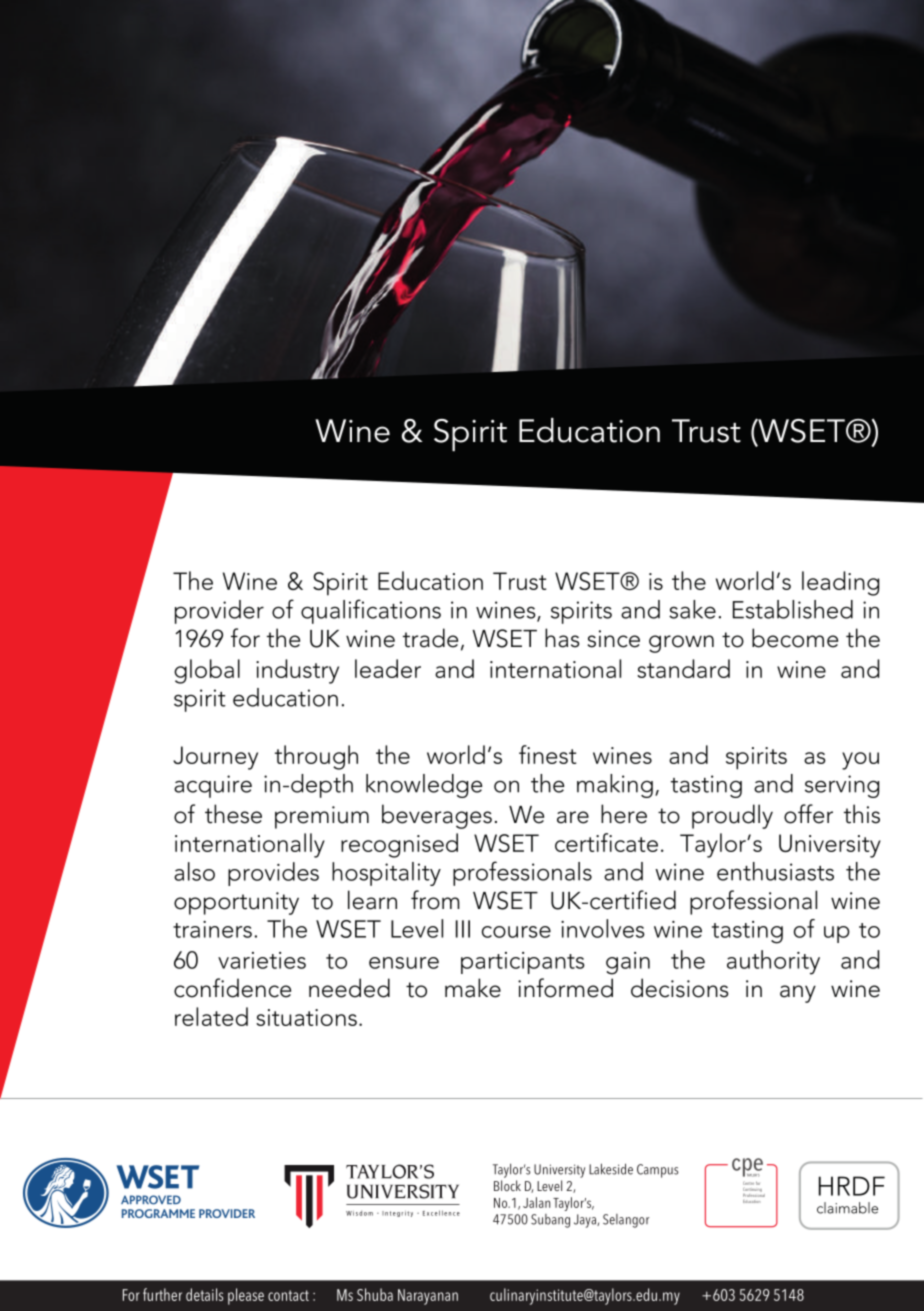 The width and height of the document is (924, 1311). I want to click on authority, so click(773, 962).
